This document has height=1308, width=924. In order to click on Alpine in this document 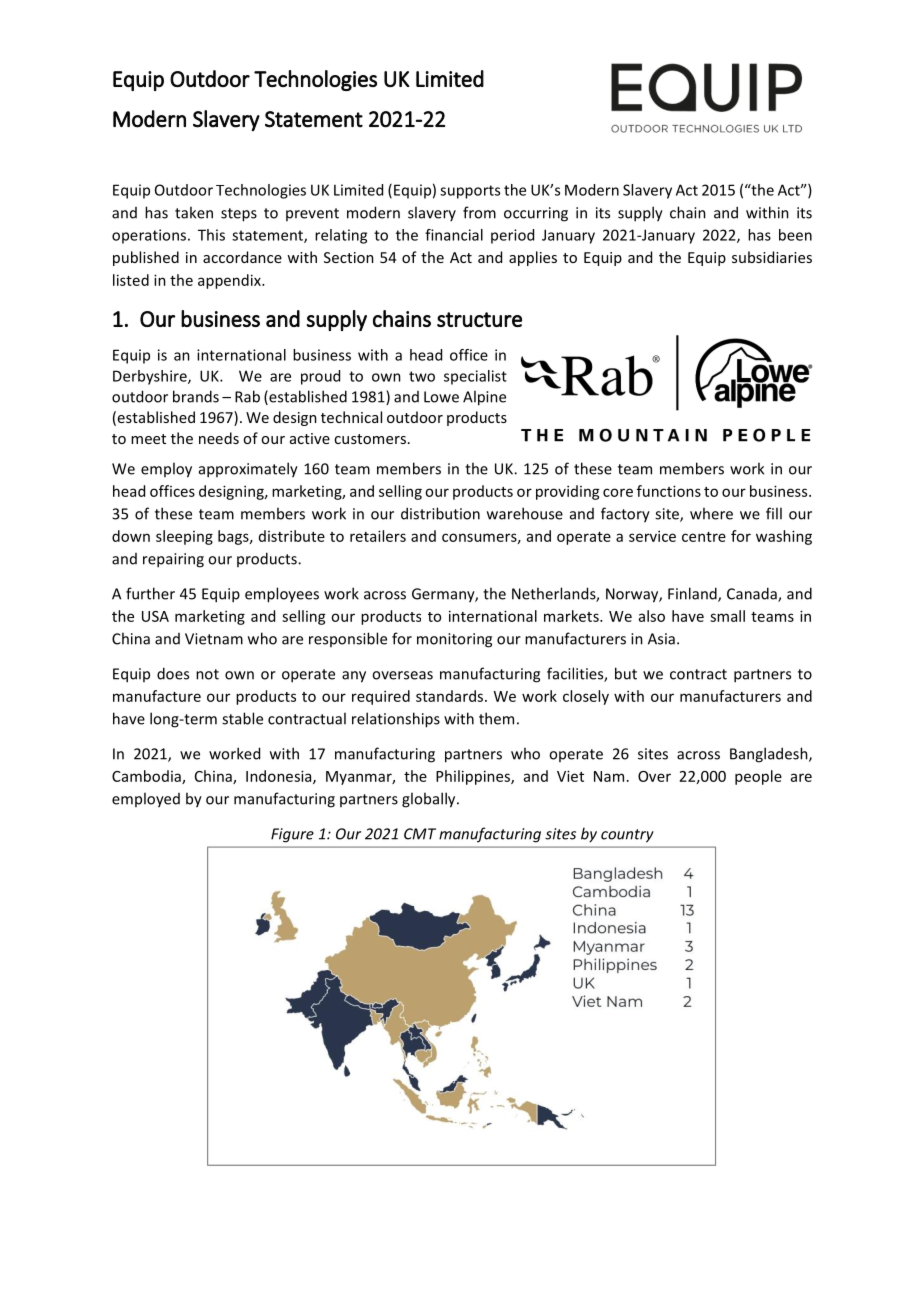, I will do `click(484, 398)`.
